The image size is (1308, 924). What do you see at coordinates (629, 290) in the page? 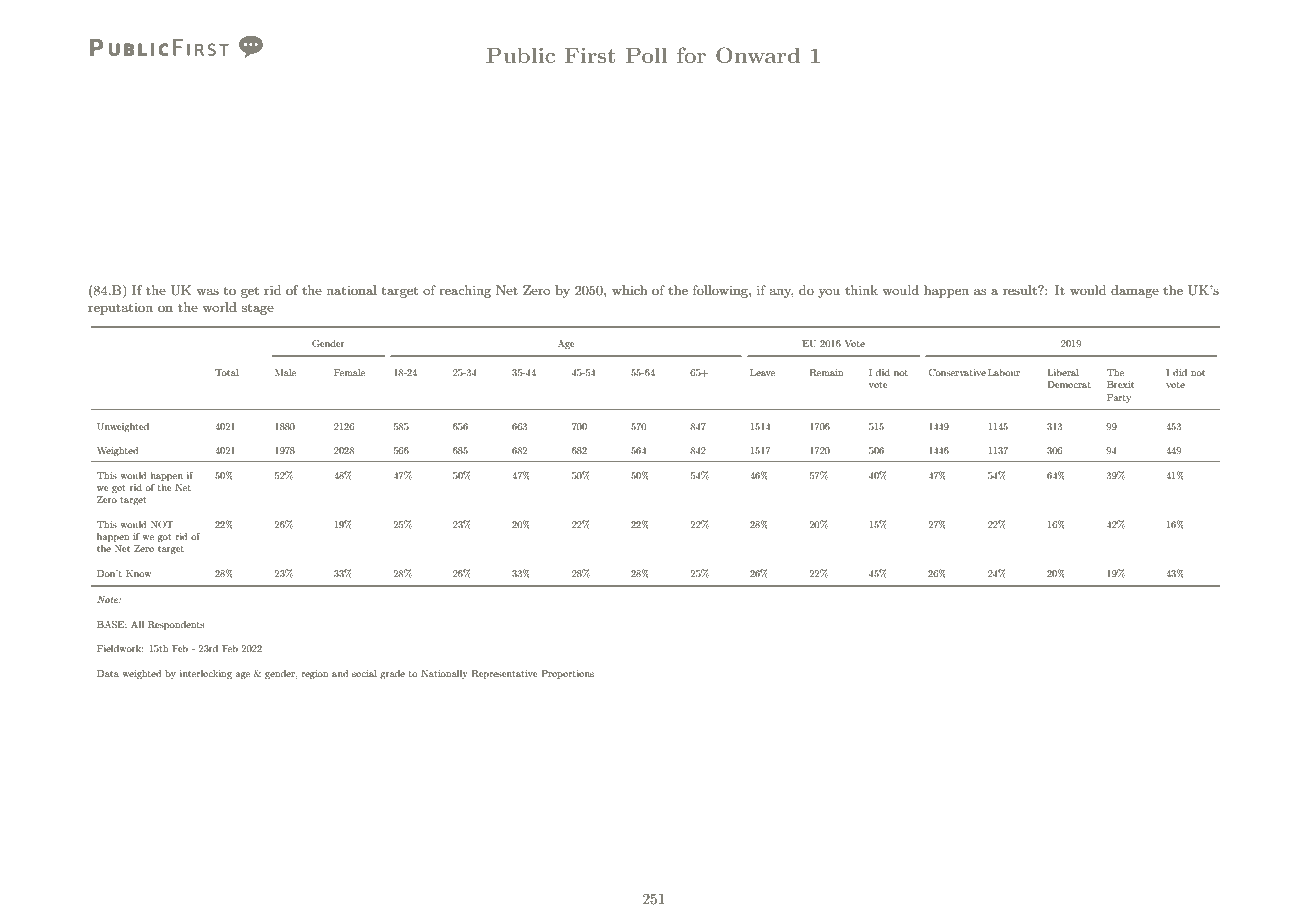
I see `which` at bounding box center [629, 290].
